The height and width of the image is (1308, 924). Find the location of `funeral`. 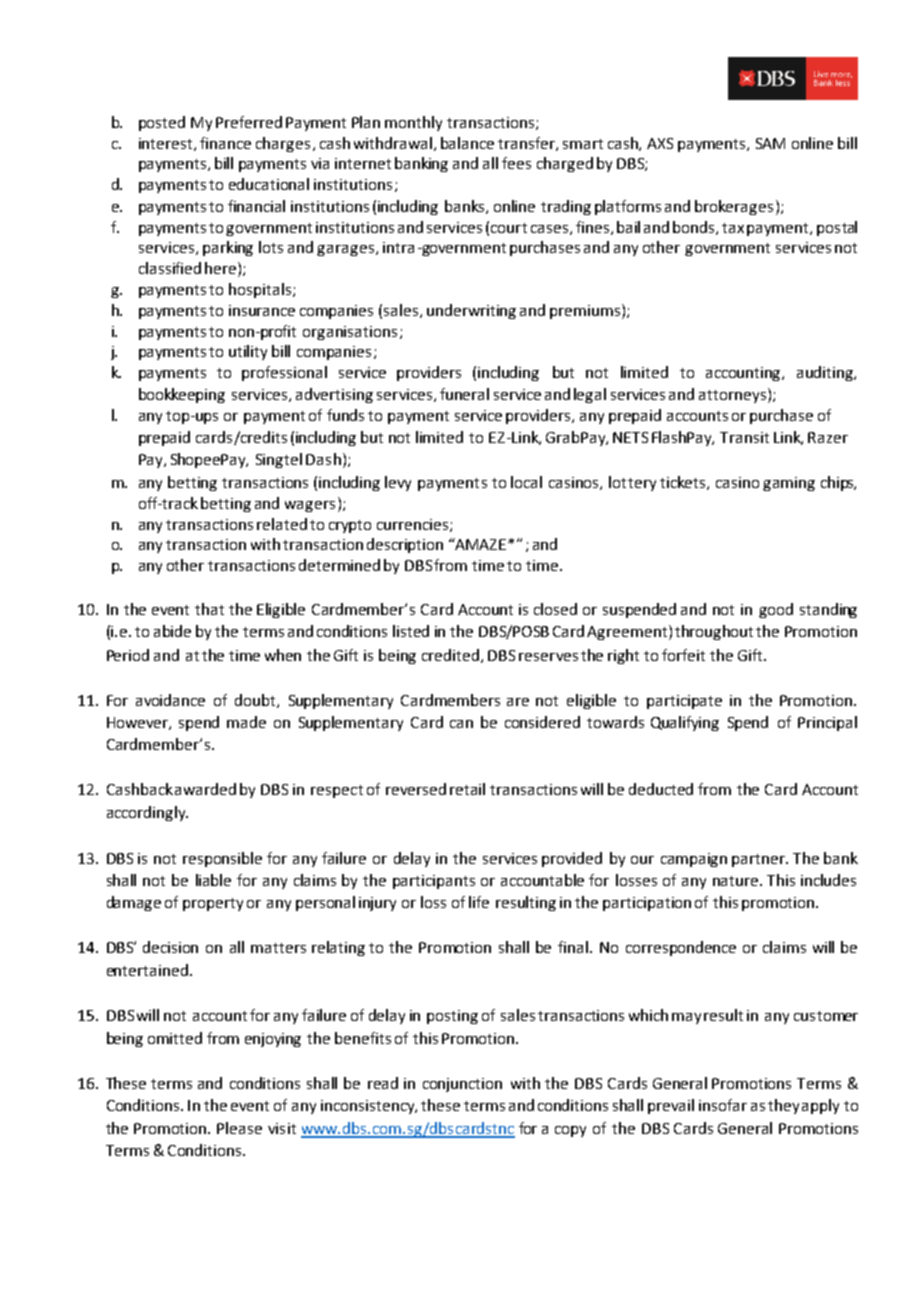

funeral is located at coordinates (464, 394).
